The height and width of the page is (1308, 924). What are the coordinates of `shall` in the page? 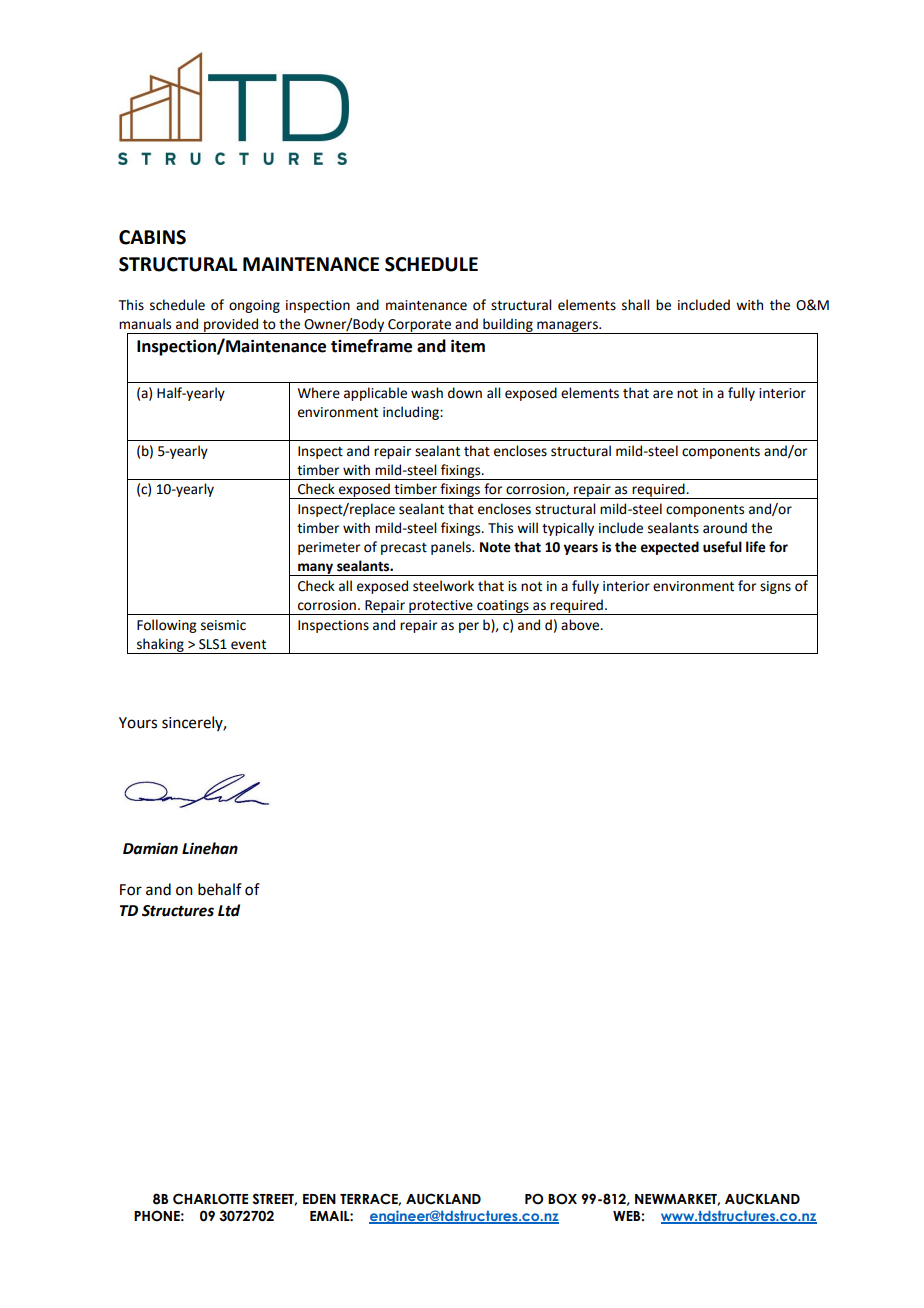 It's located at (635, 305).
